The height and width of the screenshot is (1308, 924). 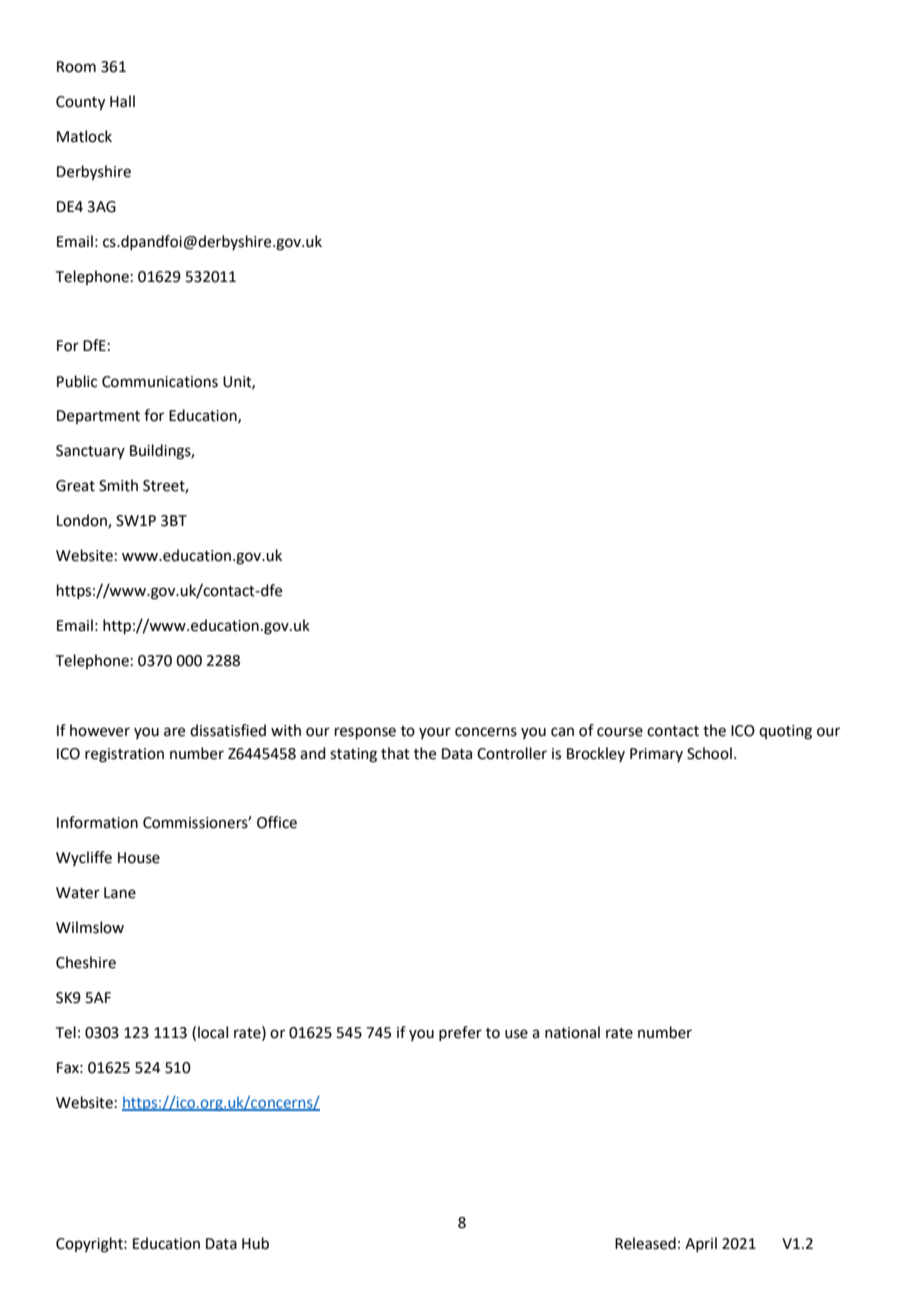 I want to click on that, so click(x=395, y=753).
